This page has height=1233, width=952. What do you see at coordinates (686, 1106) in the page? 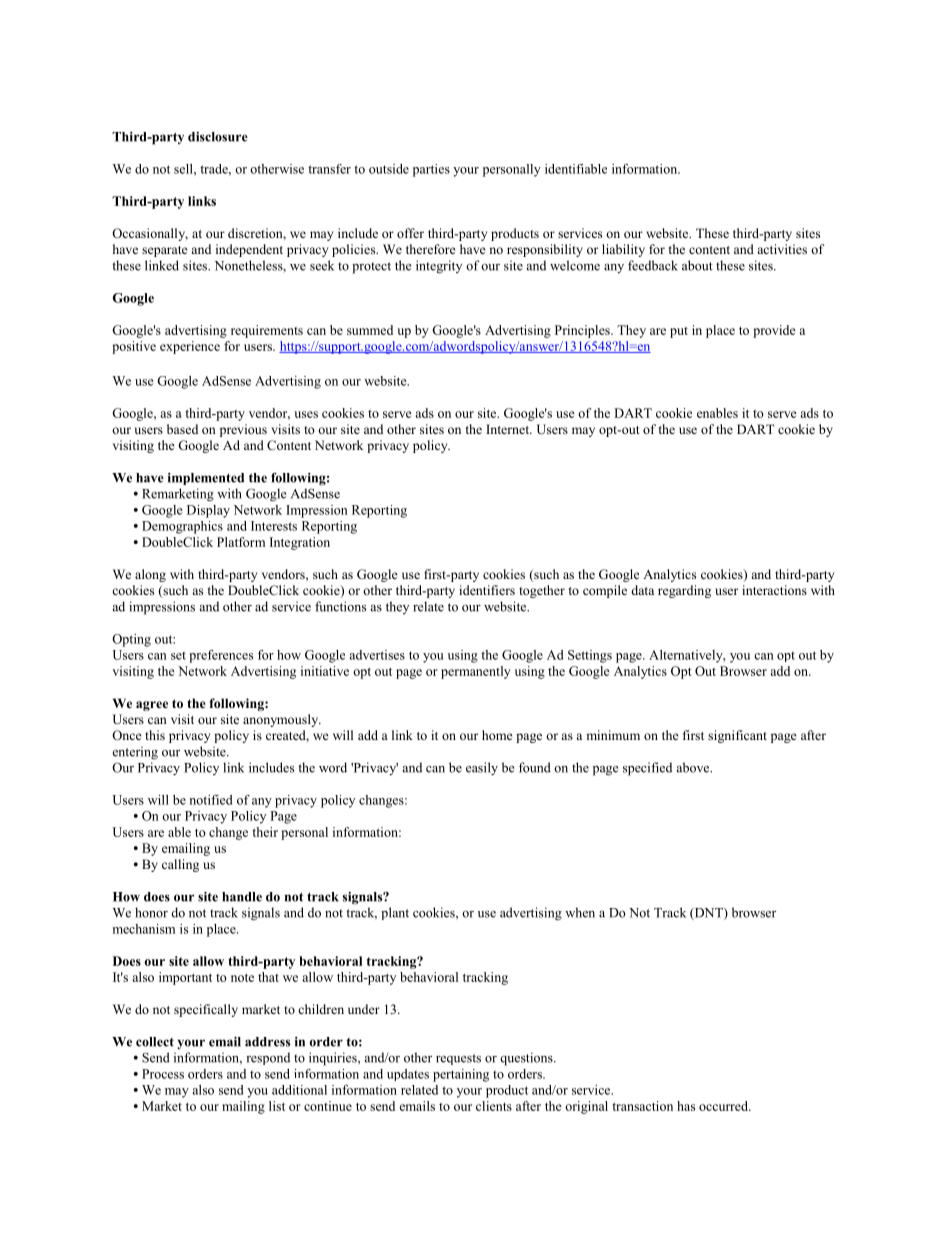
I see `has` at bounding box center [686, 1106].
